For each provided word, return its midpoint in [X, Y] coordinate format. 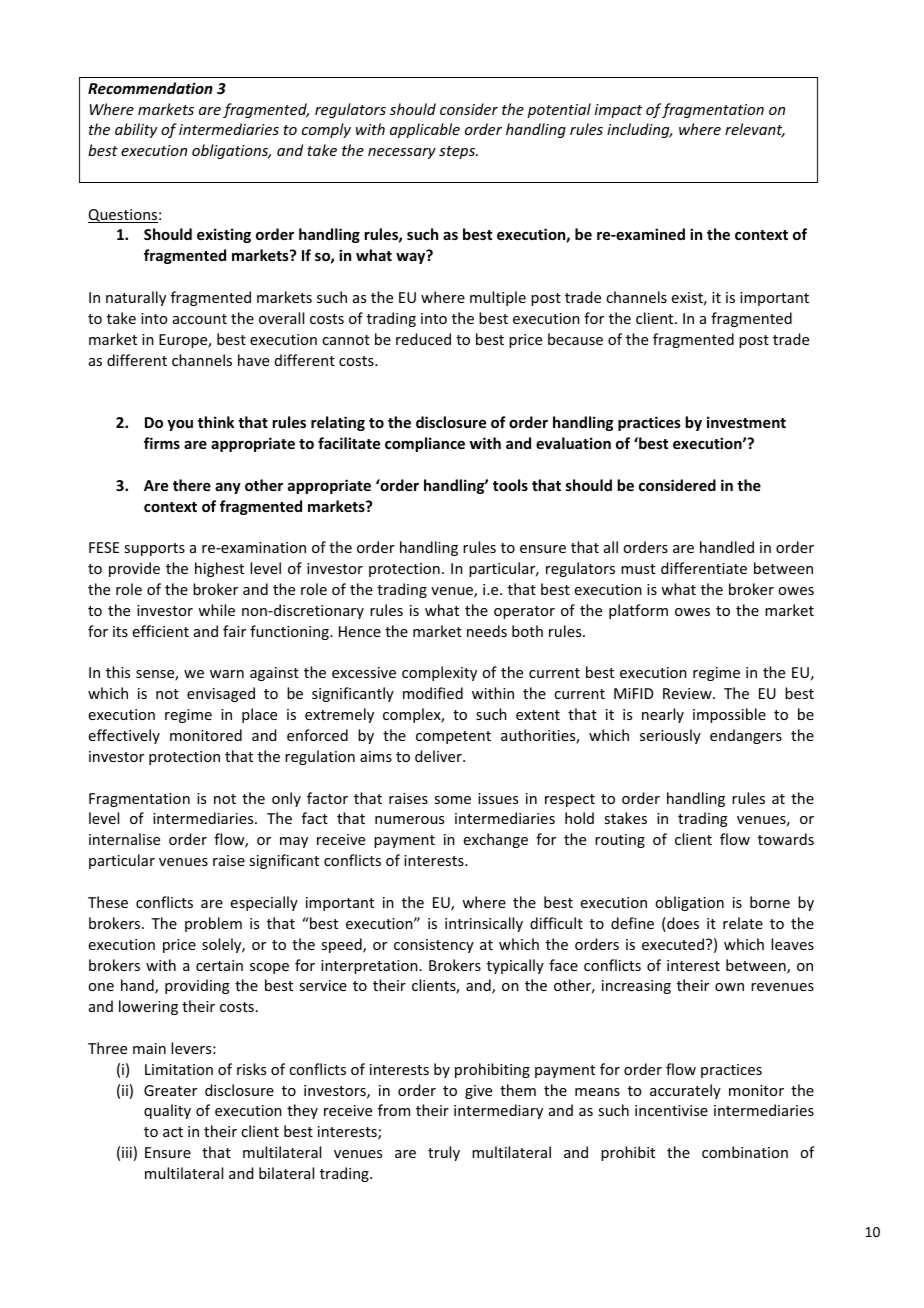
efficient [161, 631]
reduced [423, 339]
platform [638, 611]
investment [746, 422]
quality [167, 1111]
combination [745, 1152]
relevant [755, 130]
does [682, 924]
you [180, 425]
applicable [425, 130]
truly [444, 1153]
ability [136, 130]
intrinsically [484, 924]
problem [213, 924]
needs [487, 631]
